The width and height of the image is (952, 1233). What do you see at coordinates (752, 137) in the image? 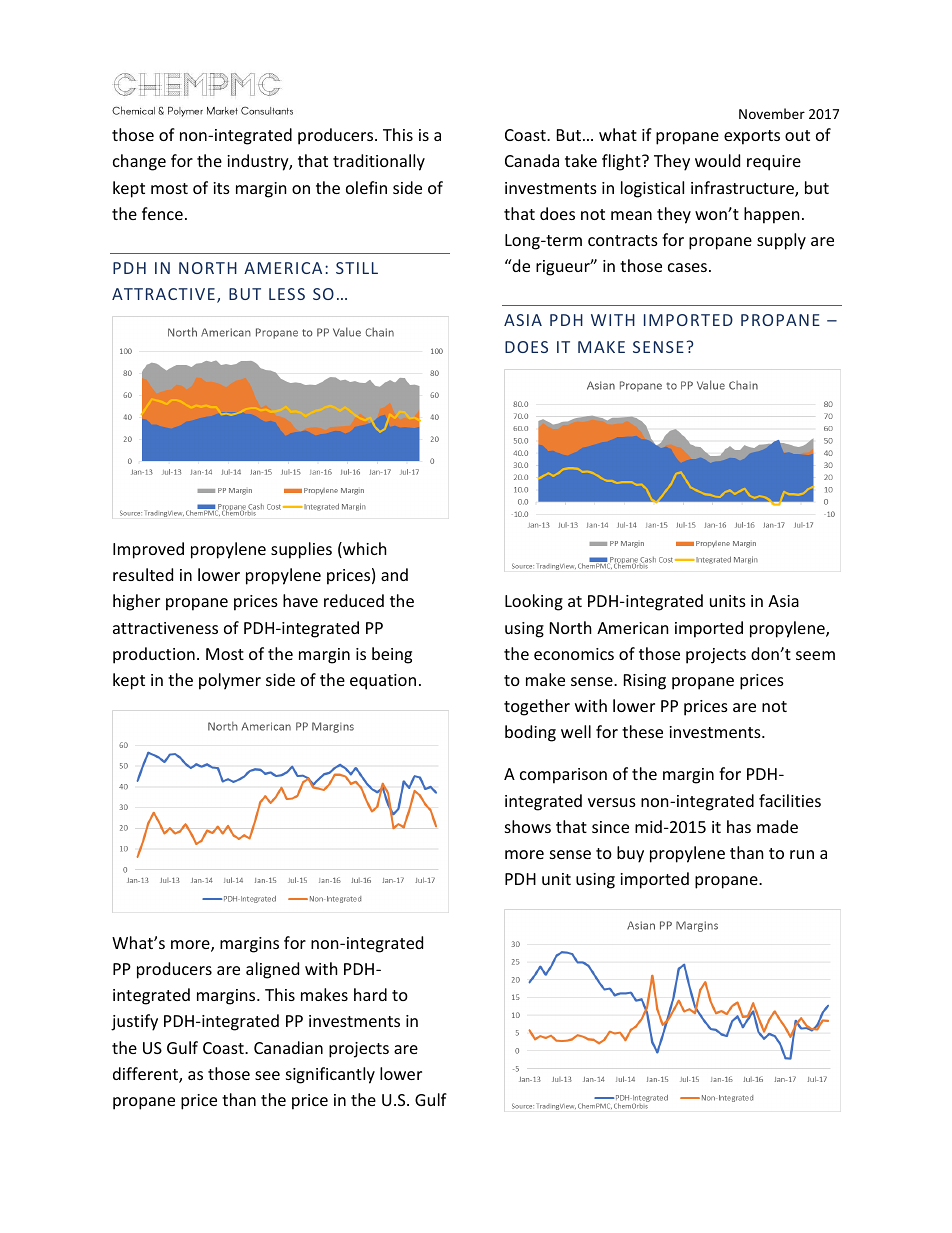
I see `exports` at bounding box center [752, 137].
